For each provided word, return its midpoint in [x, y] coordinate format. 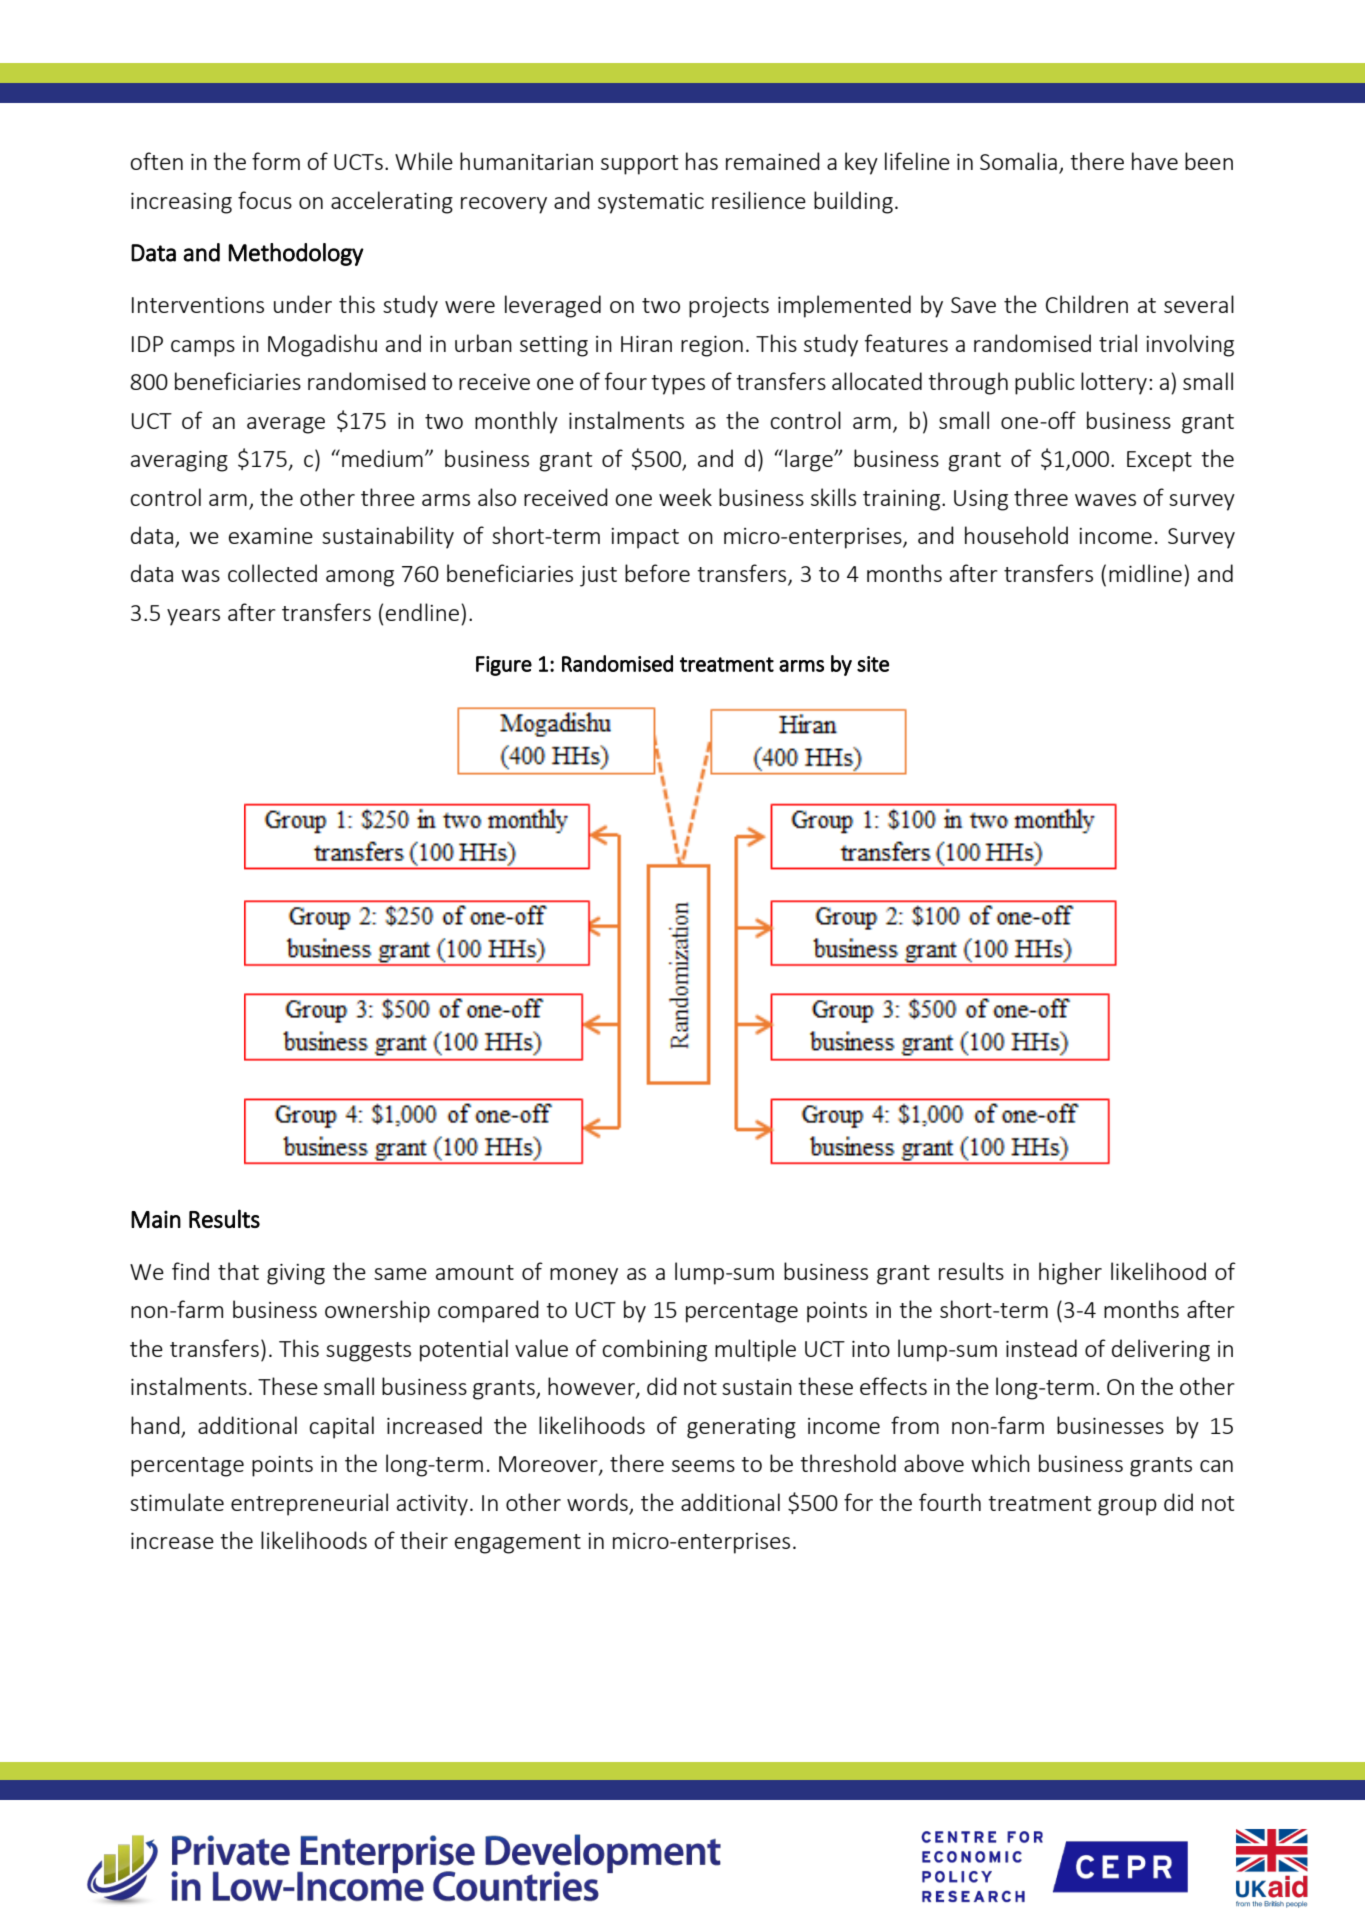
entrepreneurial [309, 1504]
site [873, 664]
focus [265, 200]
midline [1145, 573]
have [1155, 161]
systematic [651, 203]
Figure [504, 666]
